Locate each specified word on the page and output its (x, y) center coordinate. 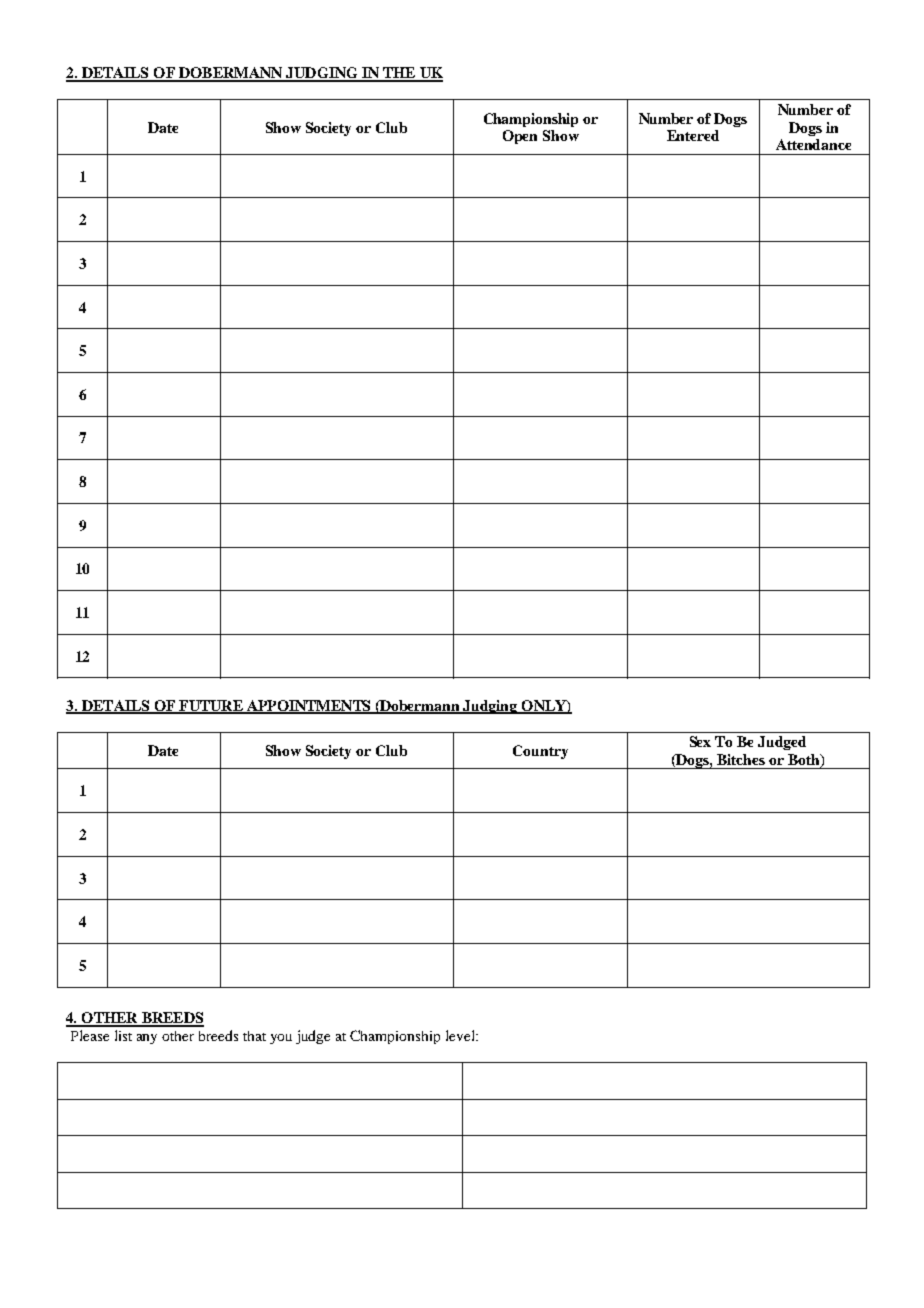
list (123, 1035)
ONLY (543, 706)
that (254, 1036)
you (281, 1039)
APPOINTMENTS (309, 706)
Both (805, 761)
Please (90, 1035)
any (147, 1039)
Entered (693, 135)
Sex (700, 741)
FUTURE (211, 706)
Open (520, 137)
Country (540, 752)
